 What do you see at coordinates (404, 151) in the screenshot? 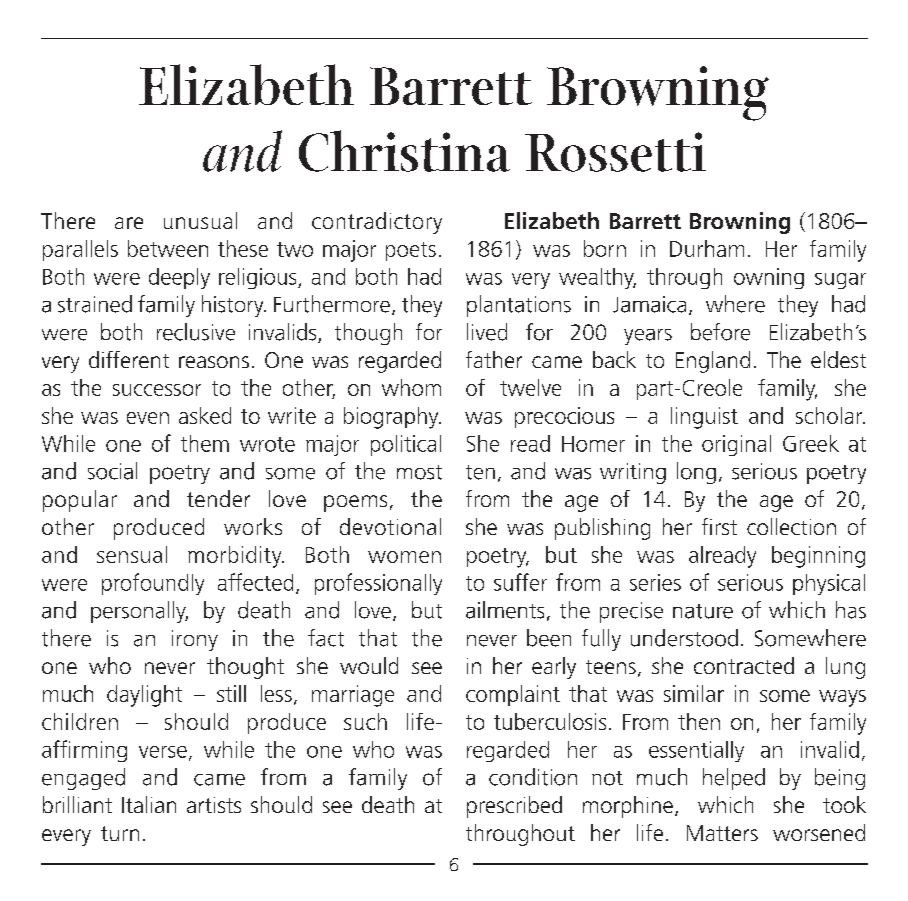
I see `Christina` at bounding box center [404, 151].
